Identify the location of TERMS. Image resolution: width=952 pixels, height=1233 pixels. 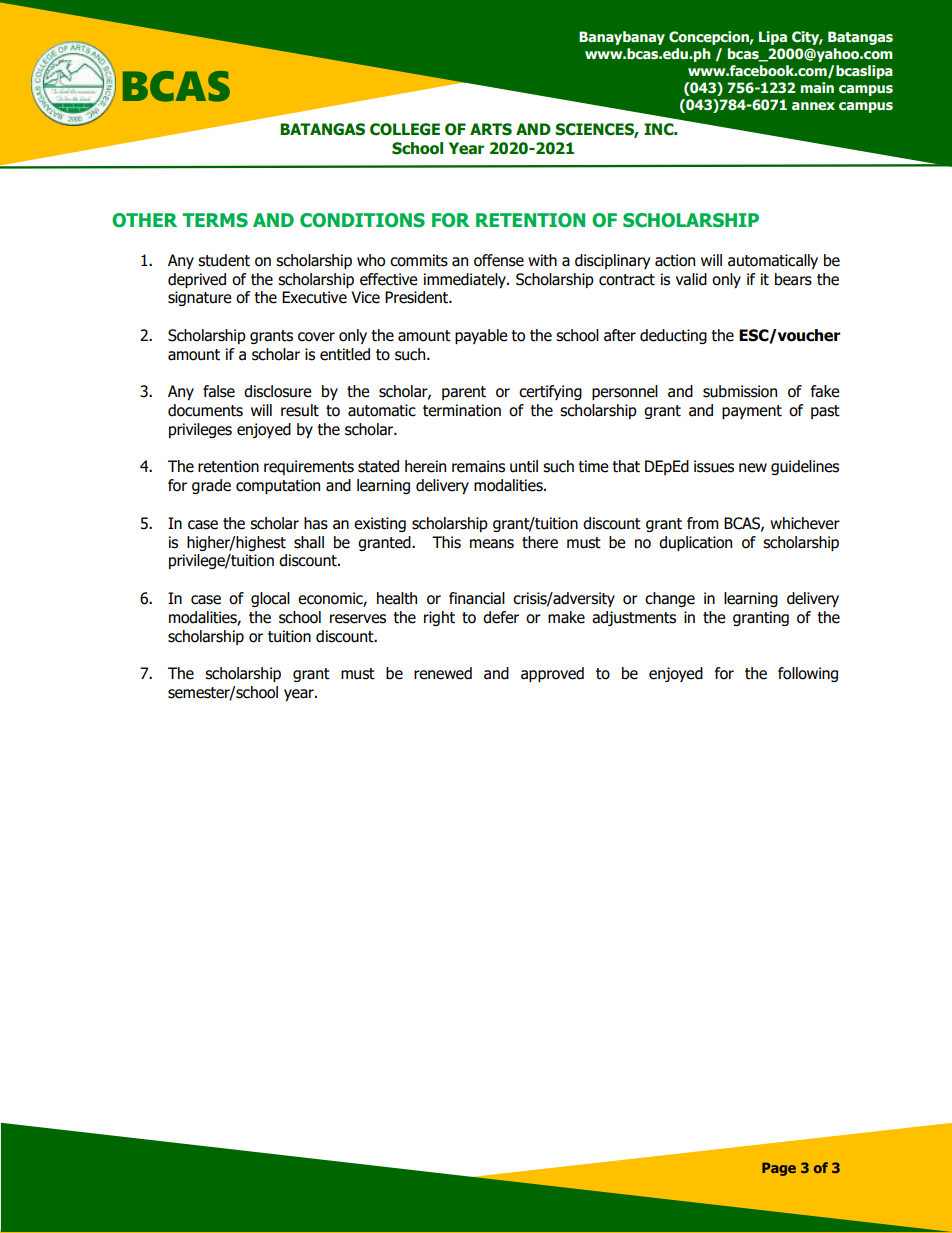
(215, 220).
